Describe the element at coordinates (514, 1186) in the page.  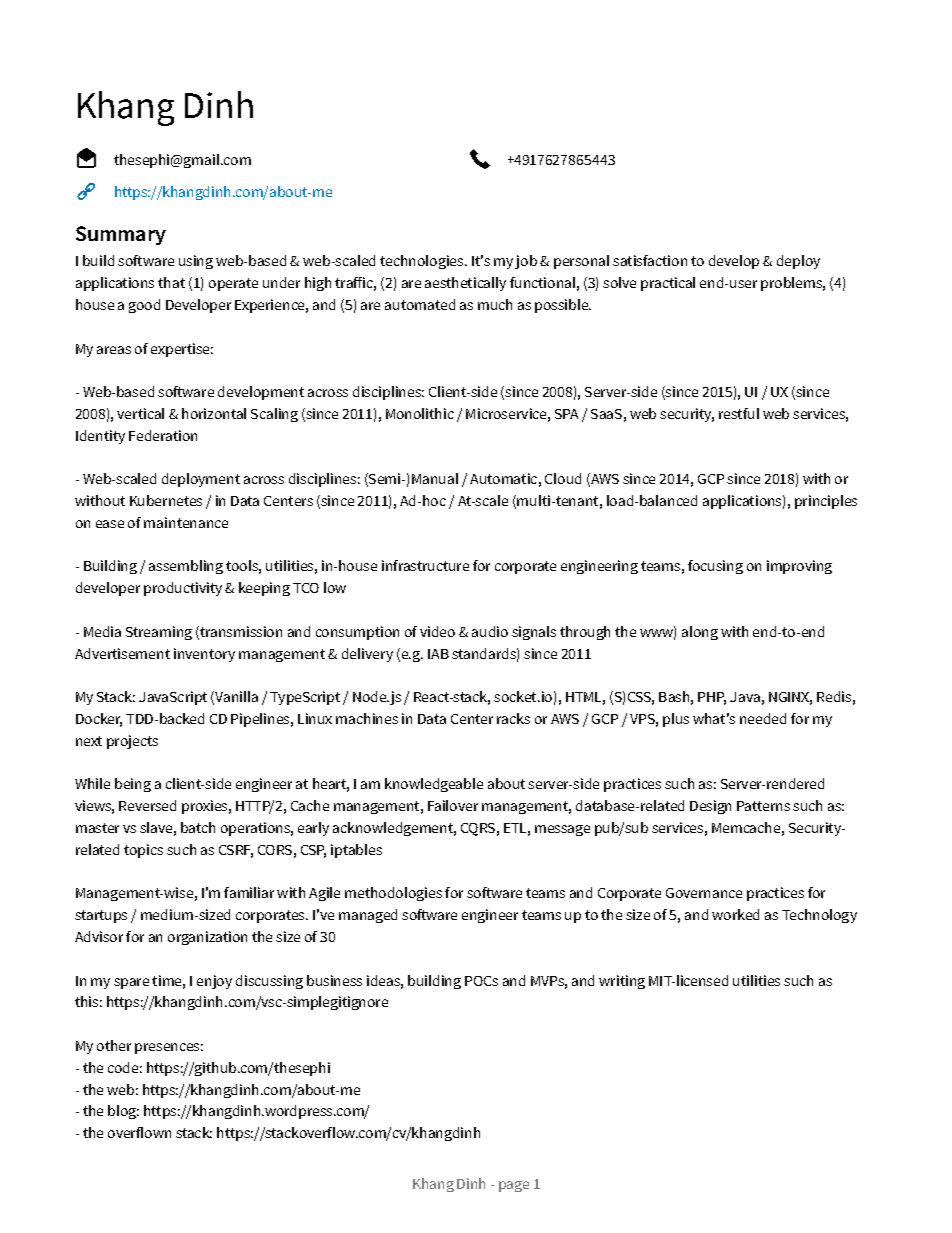
I see `page` at that location.
